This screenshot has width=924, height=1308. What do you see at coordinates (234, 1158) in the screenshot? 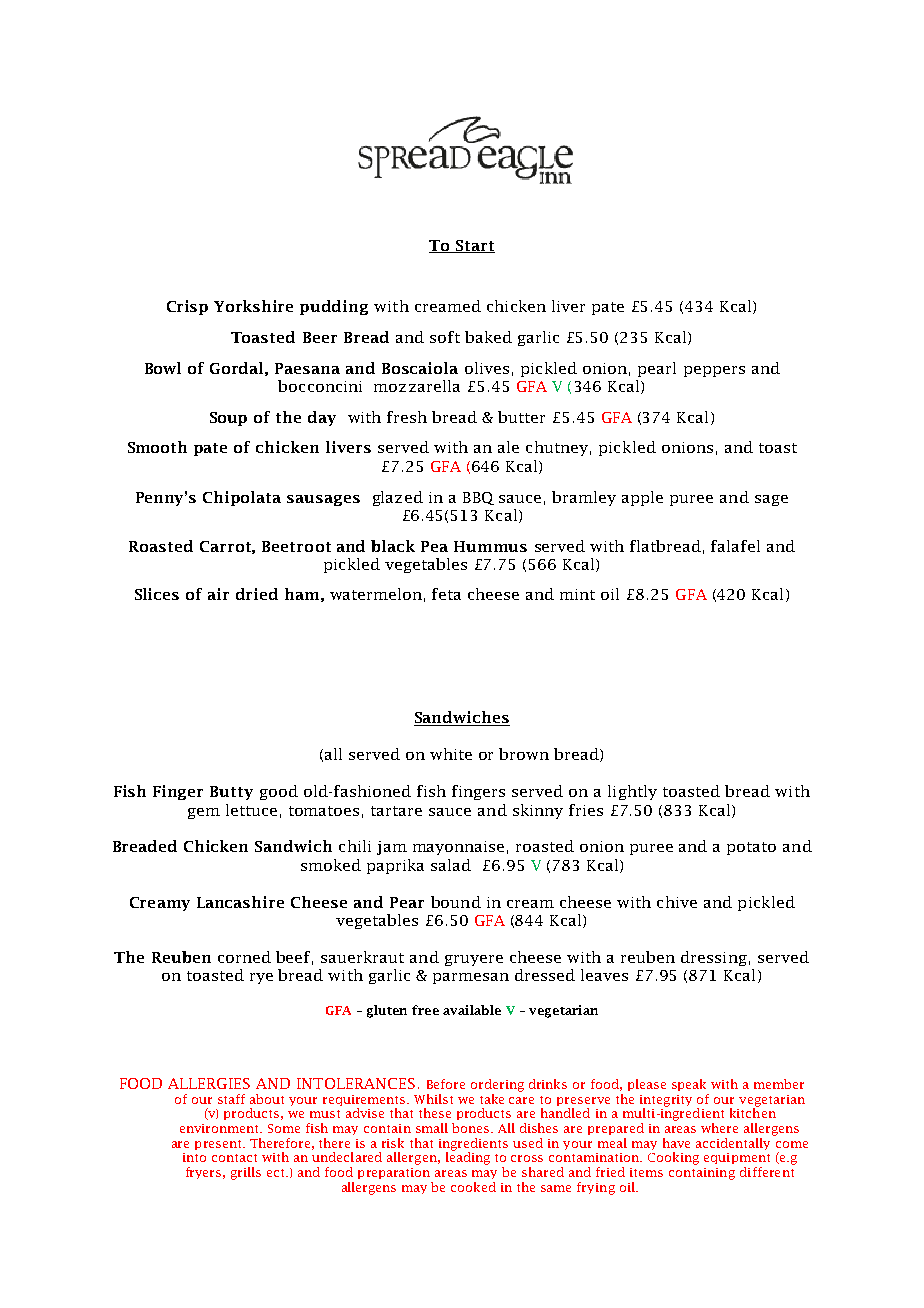
I see `contact` at bounding box center [234, 1158].
